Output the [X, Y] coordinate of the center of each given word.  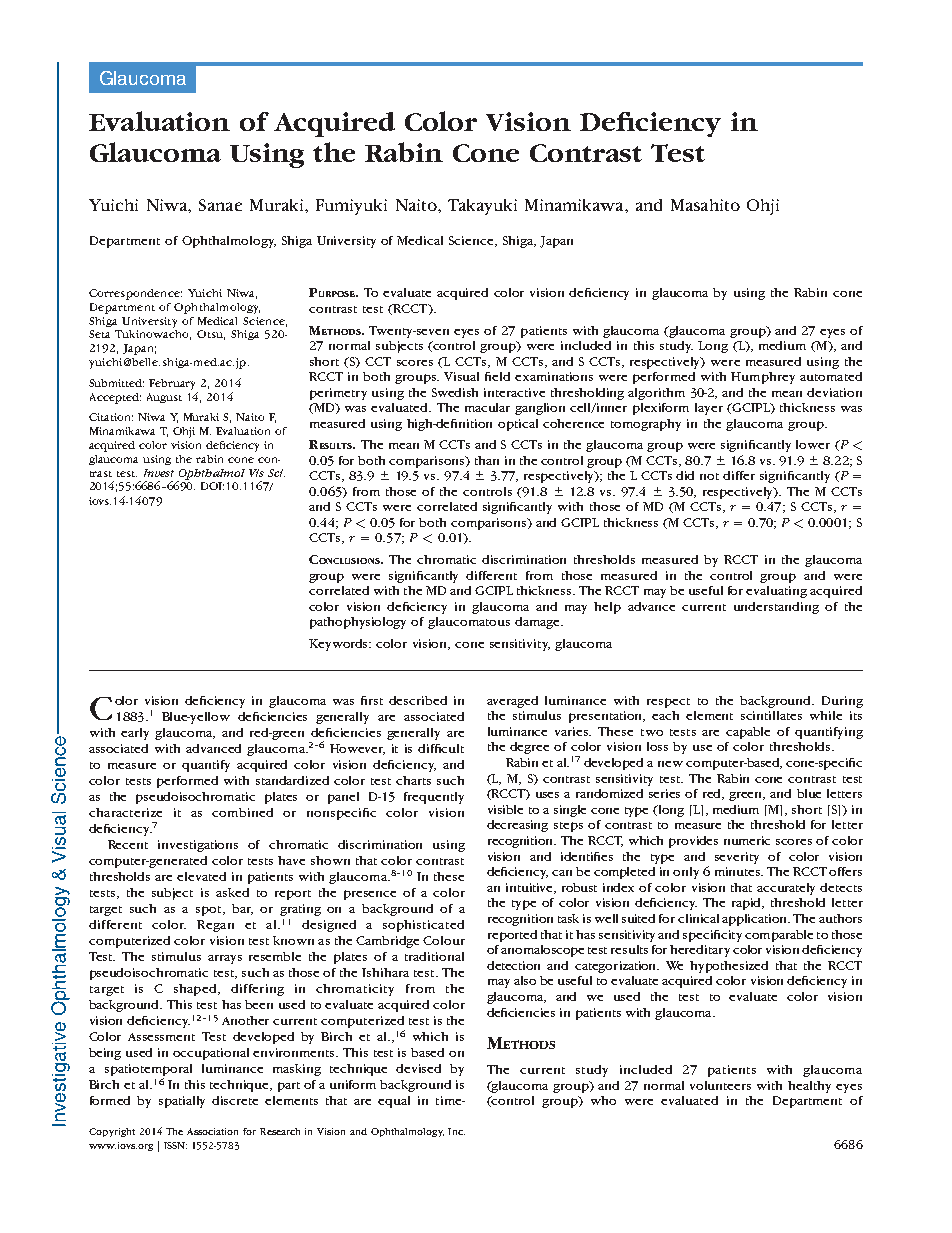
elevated [201, 876]
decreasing [517, 826]
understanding [776, 608]
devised [418, 1068]
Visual [461, 376]
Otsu [211, 335]
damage [538, 623]
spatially [182, 1102]
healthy [809, 1087]
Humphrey [763, 378]
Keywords [340, 645]
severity [737, 858]
